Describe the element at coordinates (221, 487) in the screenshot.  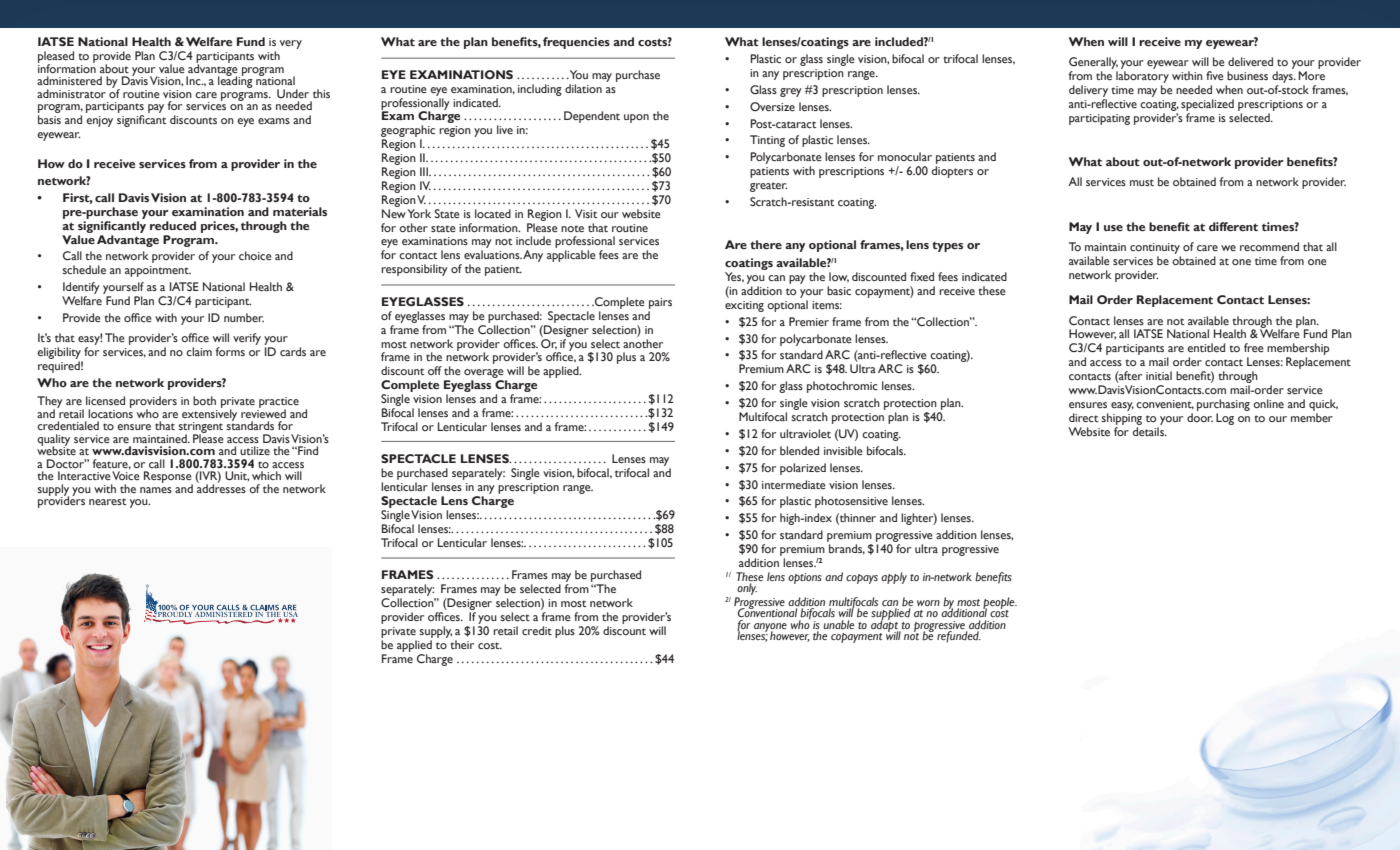
I see `addresses` at that location.
